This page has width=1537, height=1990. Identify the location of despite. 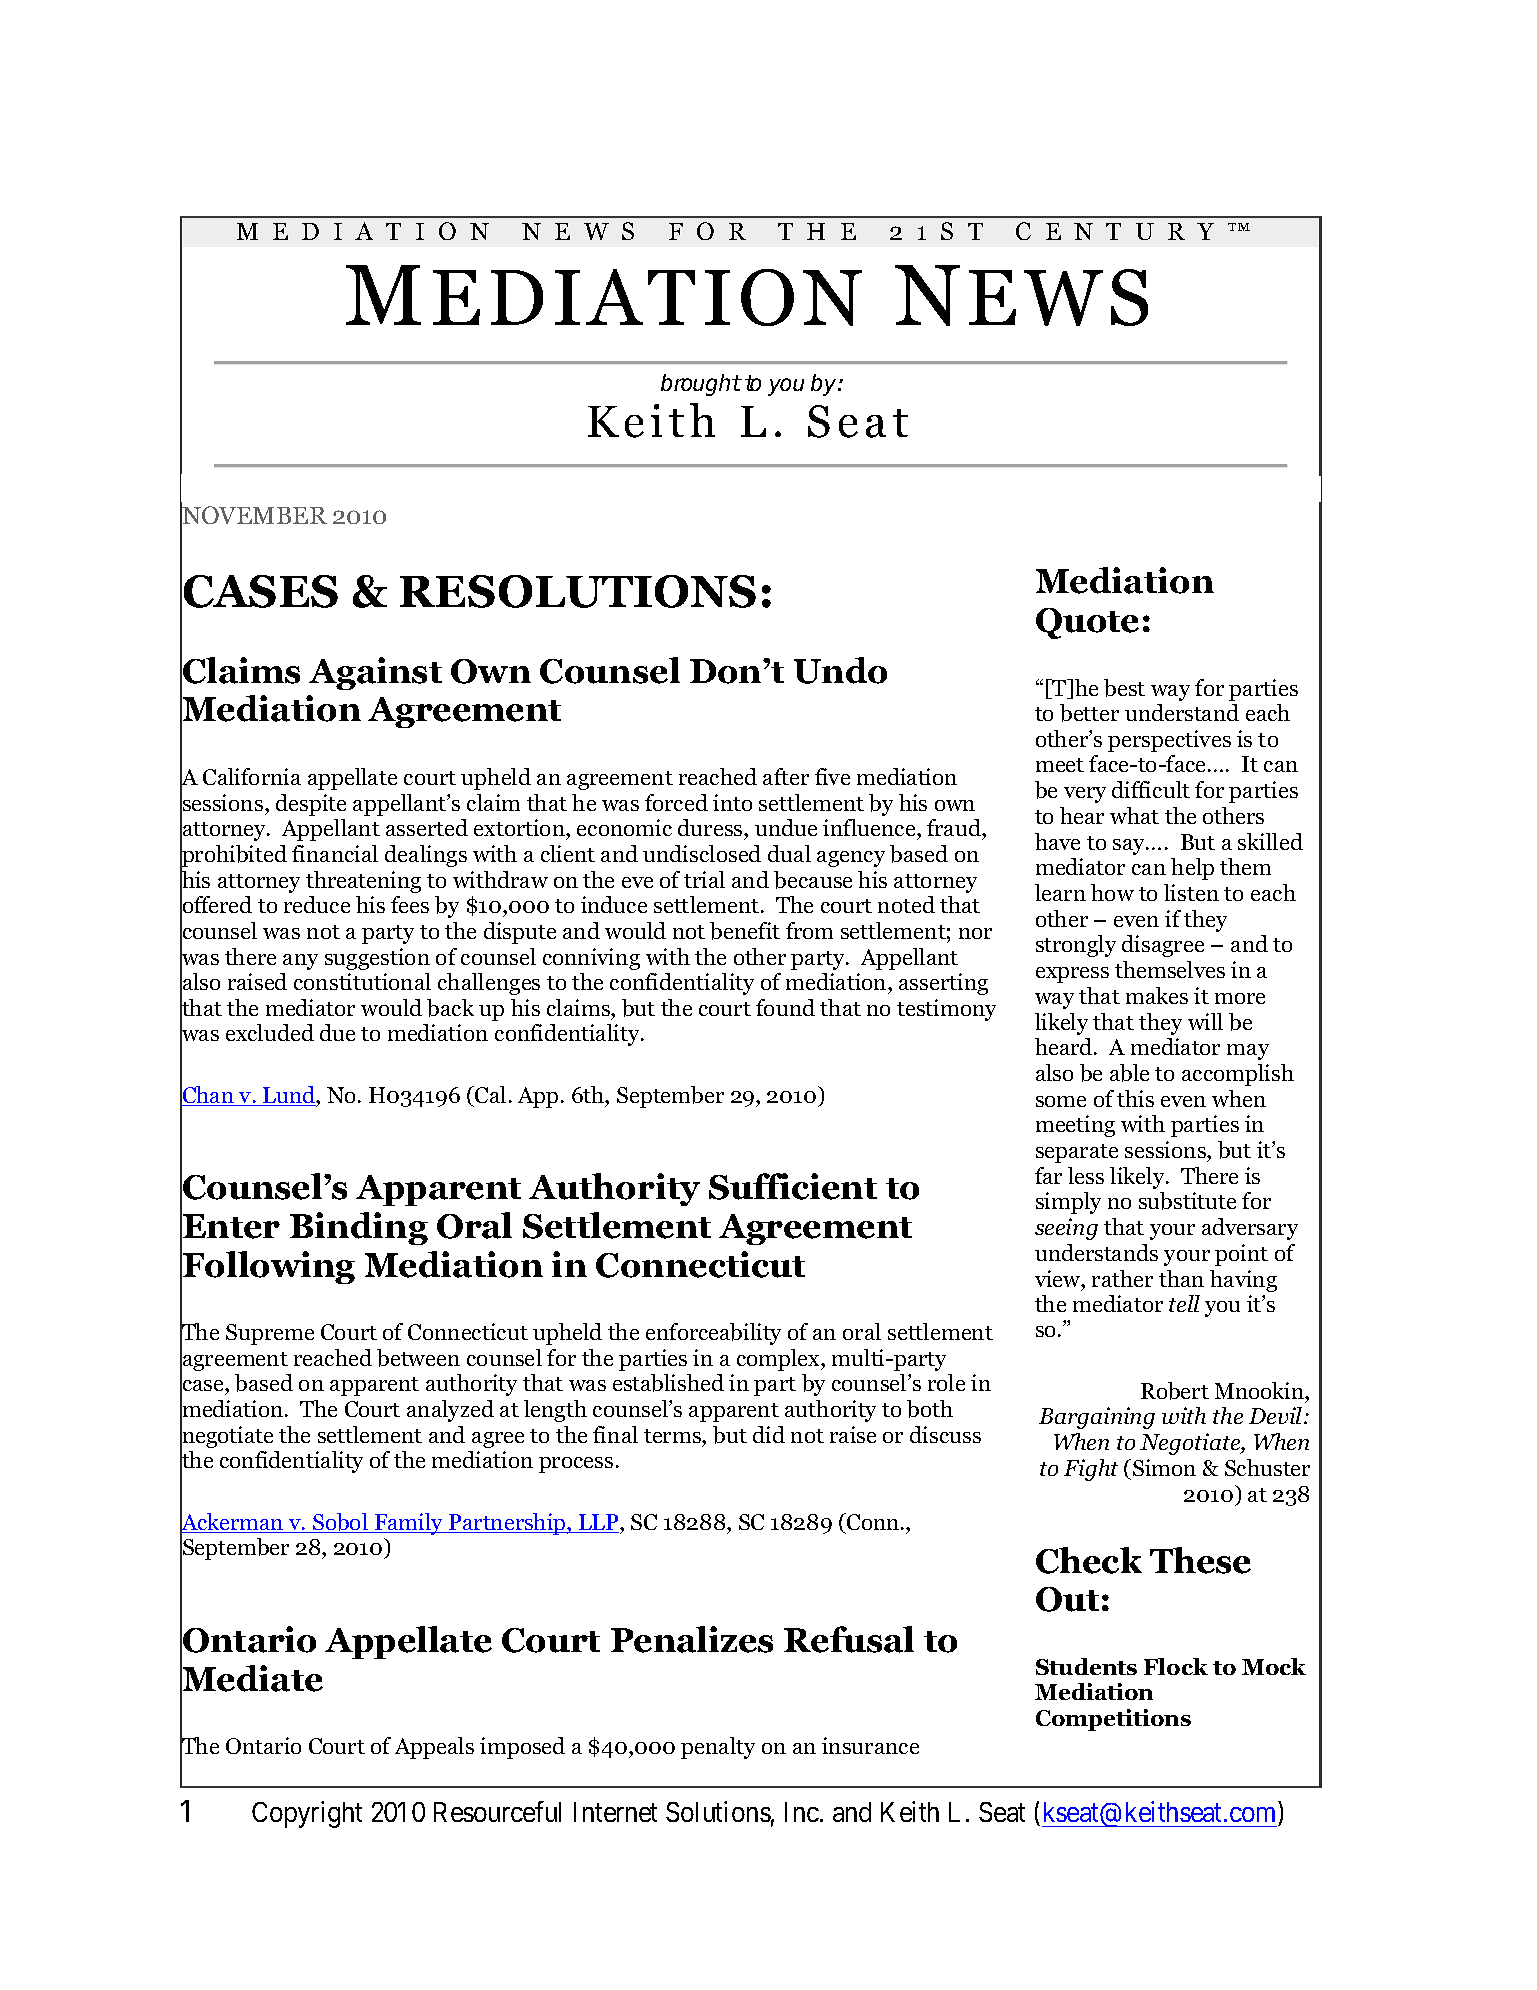
(311, 805).
